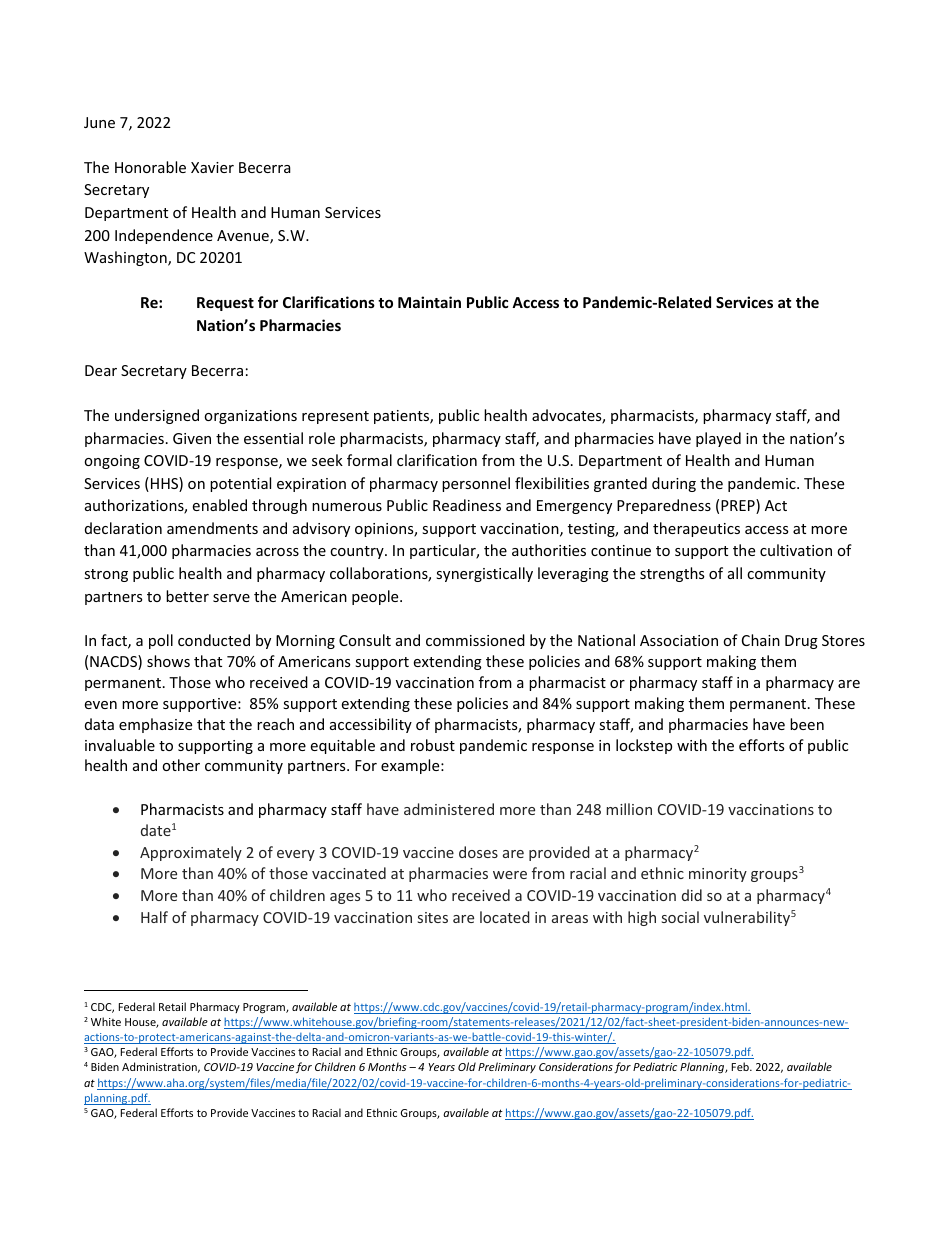 Image resolution: width=952 pixels, height=1233 pixels. Describe the element at coordinates (718, 439) in the screenshot. I see `played` at that location.
